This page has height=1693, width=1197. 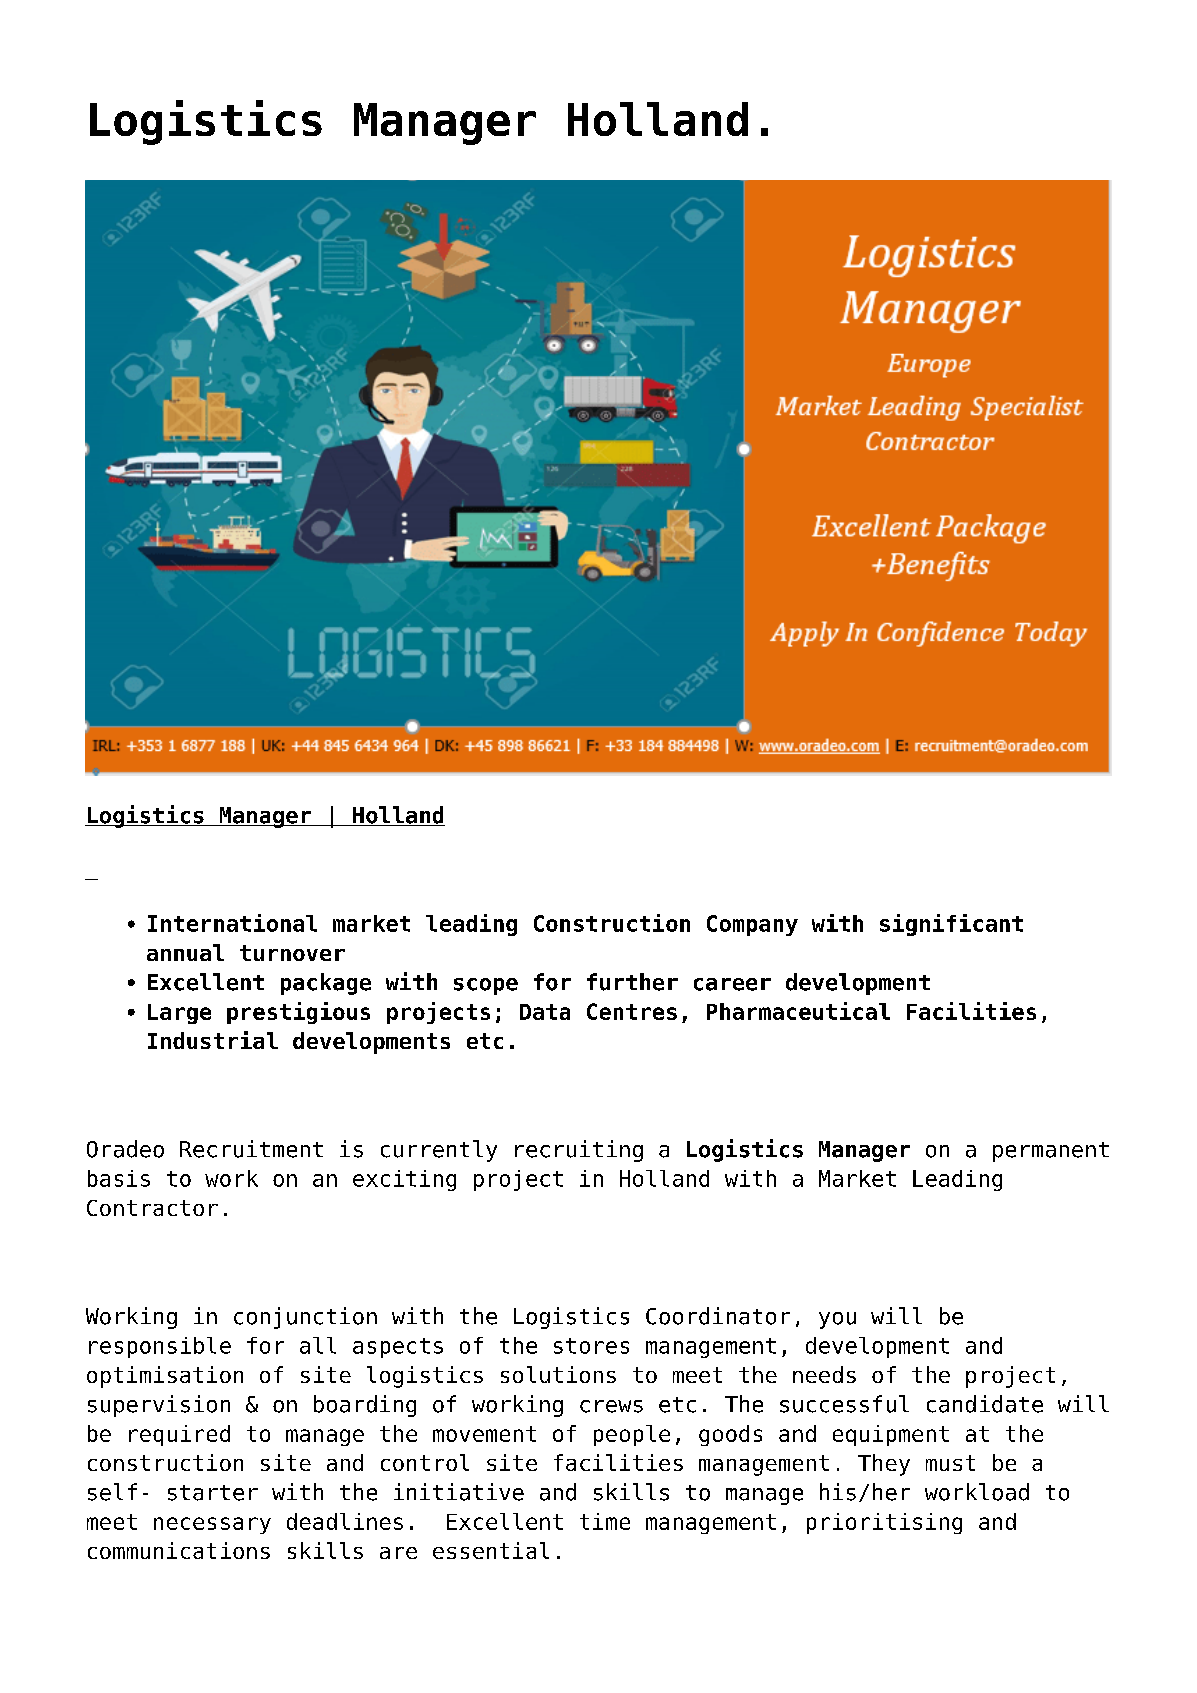 What do you see at coordinates (605, 1521) in the page?
I see `time` at bounding box center [605, 1521].
